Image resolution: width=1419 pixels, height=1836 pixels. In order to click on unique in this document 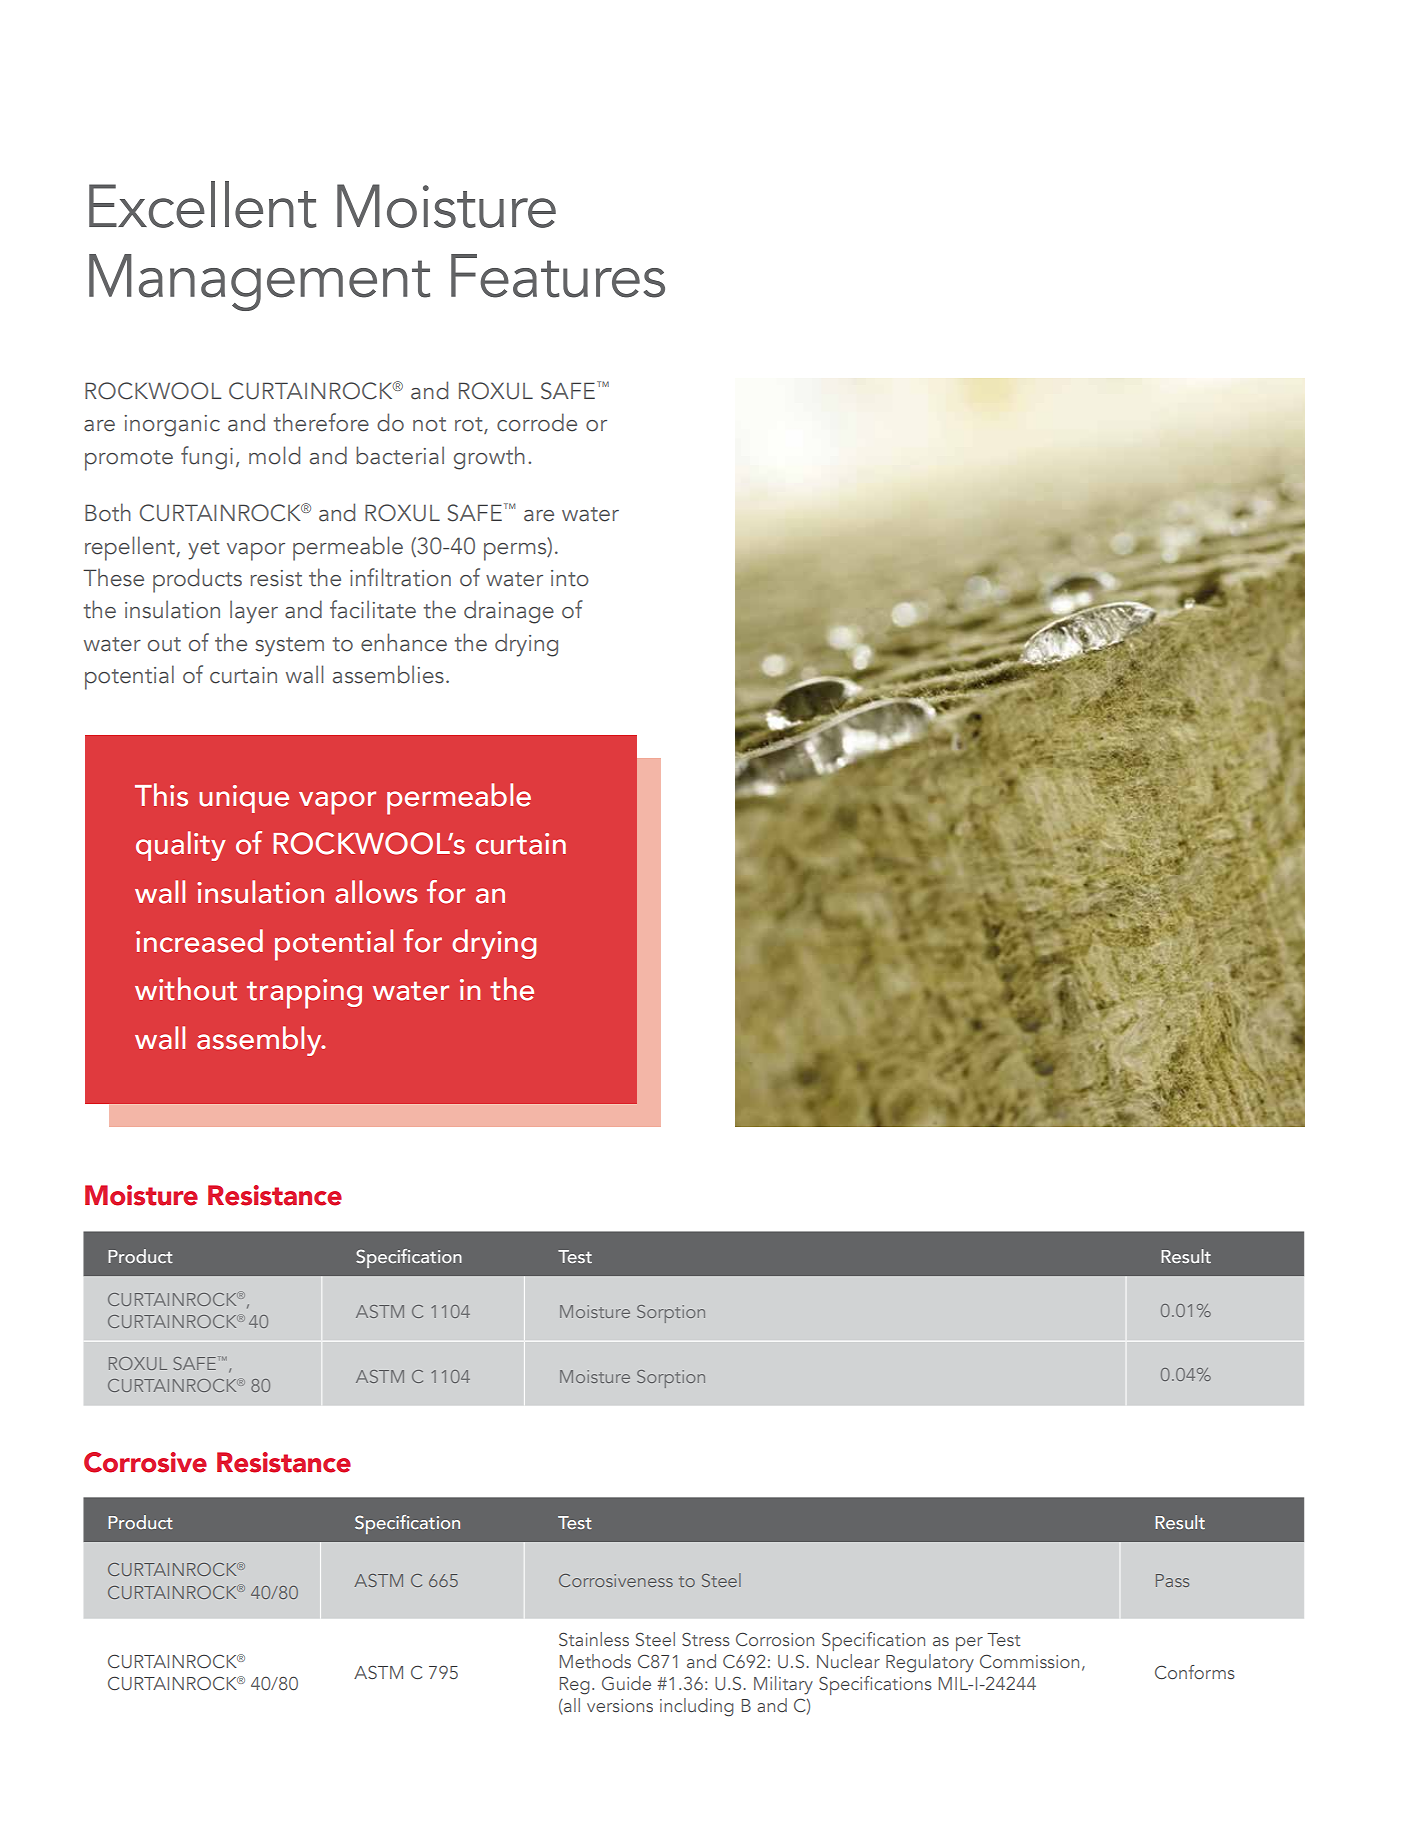, I will do `click(244, 799)`.
